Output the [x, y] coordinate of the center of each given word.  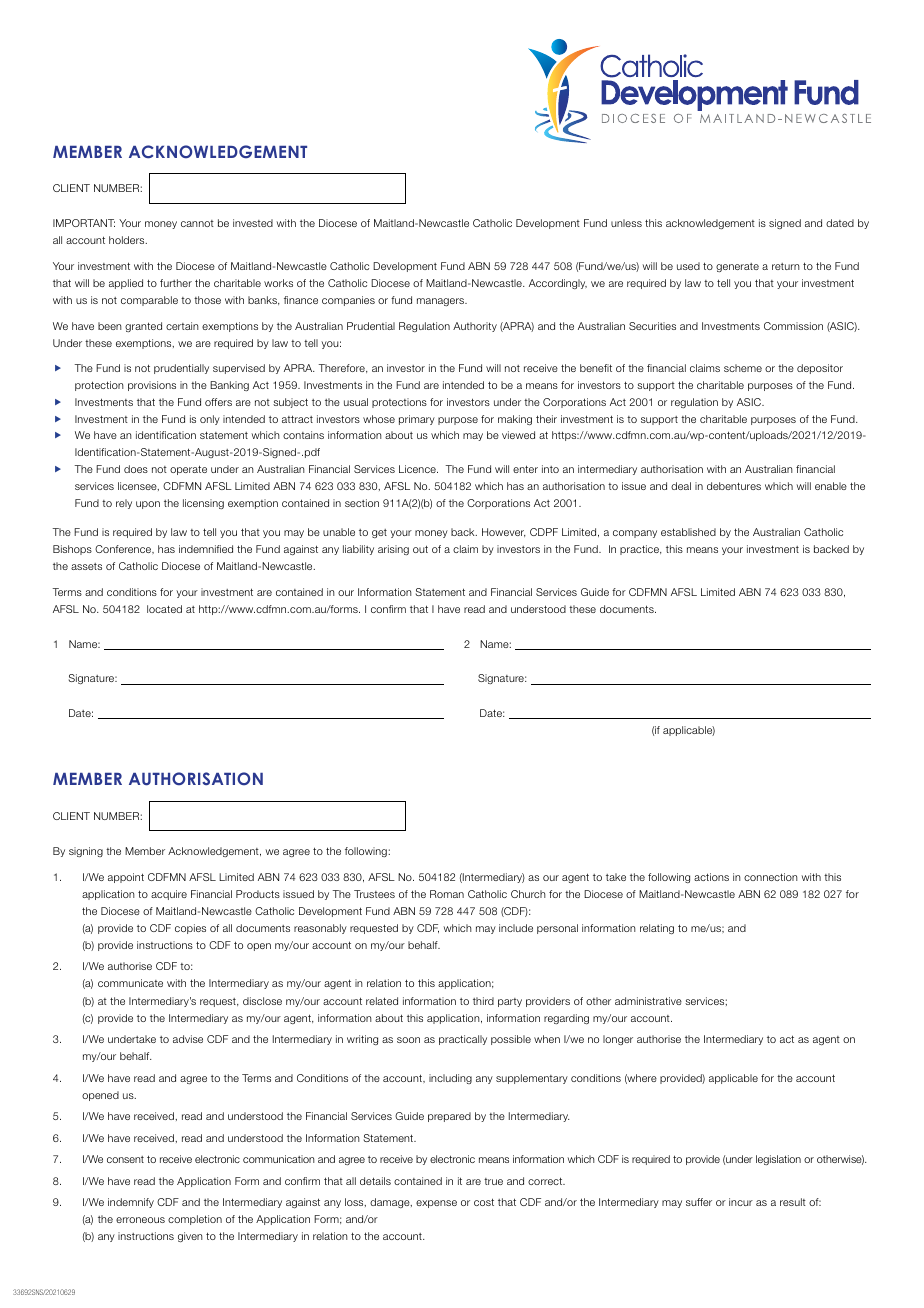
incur [741, 1202]
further [176, 283]
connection [771, 877]
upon [148, 505]
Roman [447, 894]
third [483, 1001]
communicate [130, 983]
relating [657, 929]
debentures [734, 486]
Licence [418, 469]
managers [442, 302]
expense [436, 1204]
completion [195, 1220]
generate [737, 267]
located [164, 609]
